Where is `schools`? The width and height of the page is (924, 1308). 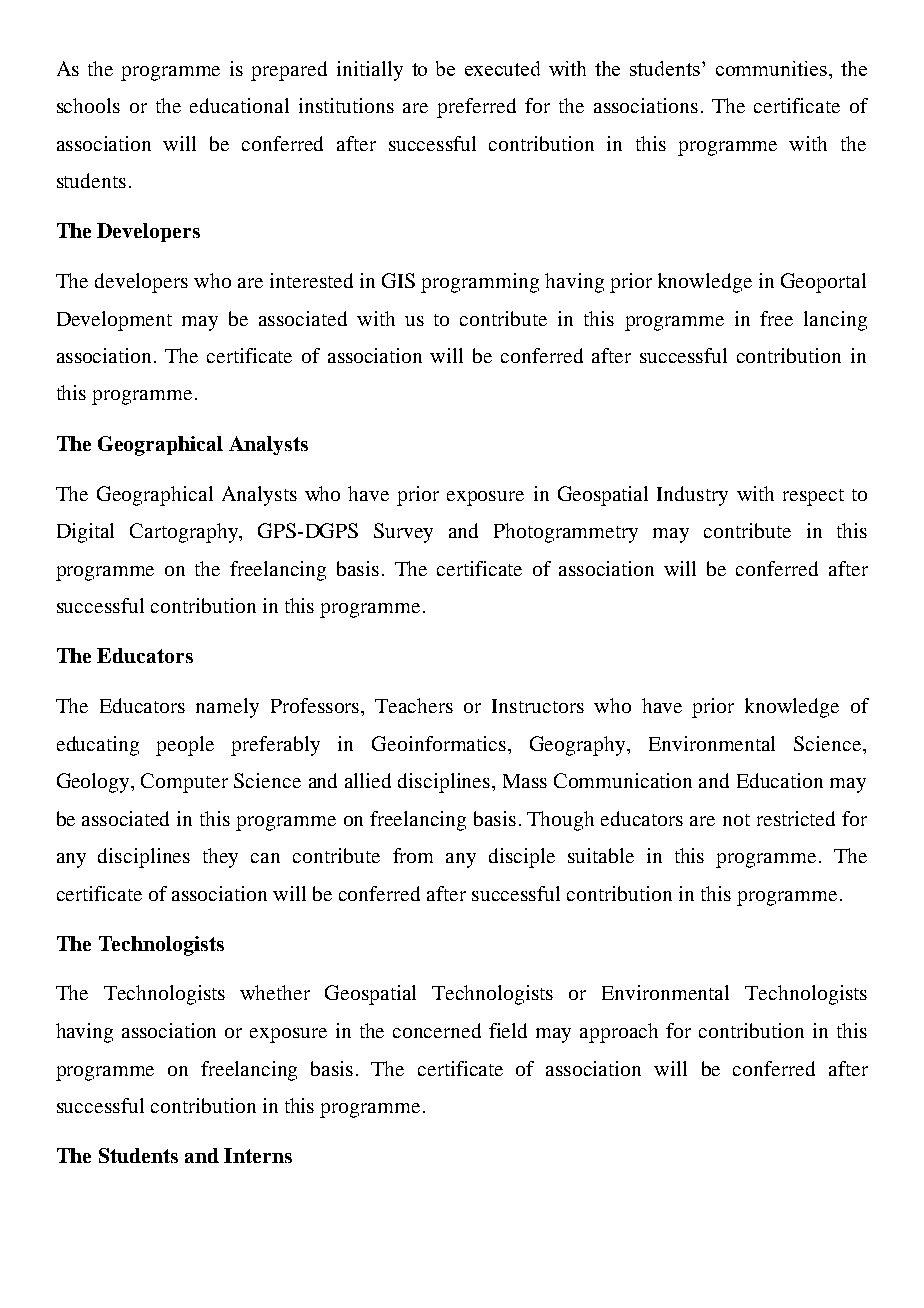
schools is located at coordinates (88, 105).
